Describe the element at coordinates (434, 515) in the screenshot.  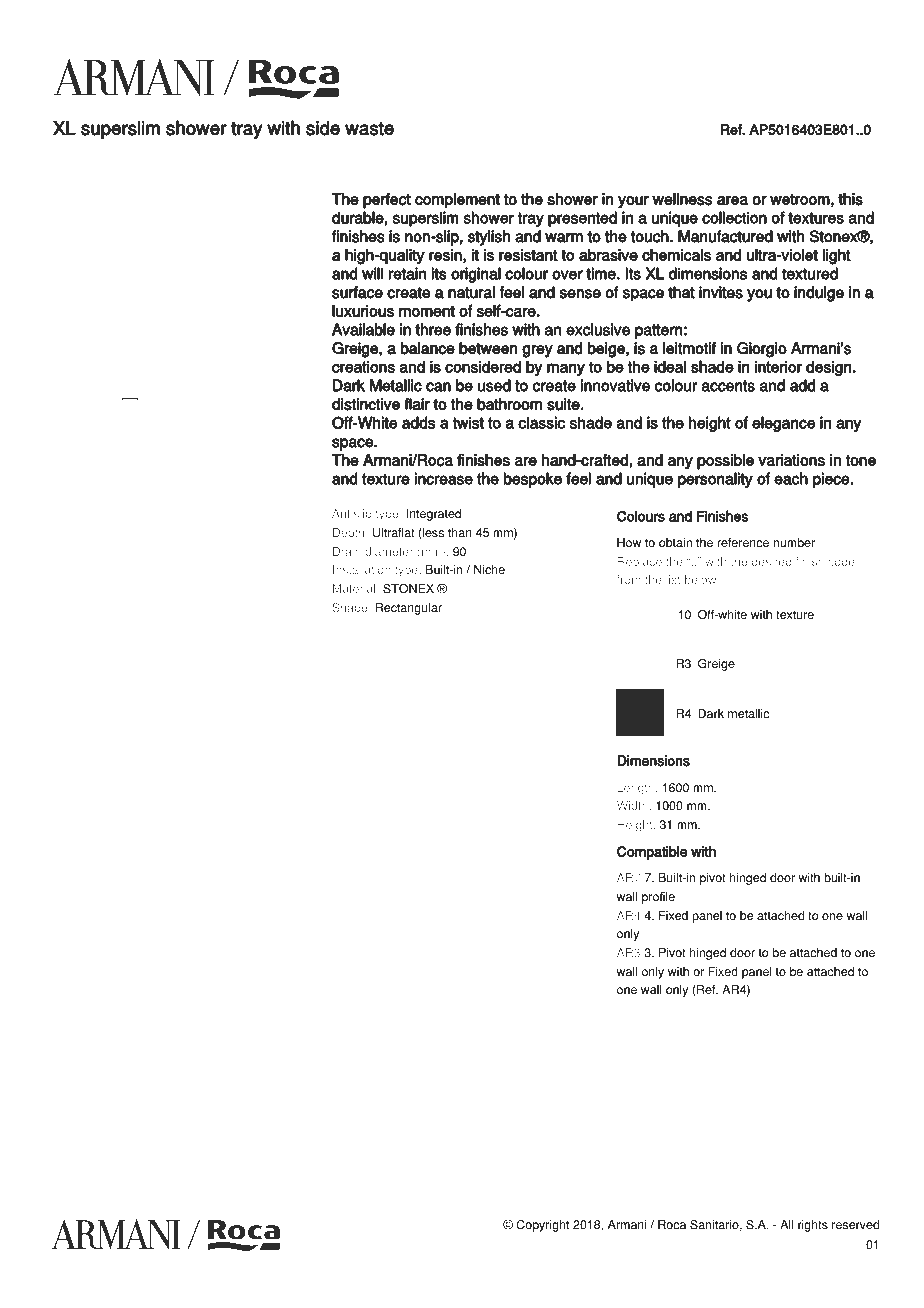
I see `Integrated` at that location.
